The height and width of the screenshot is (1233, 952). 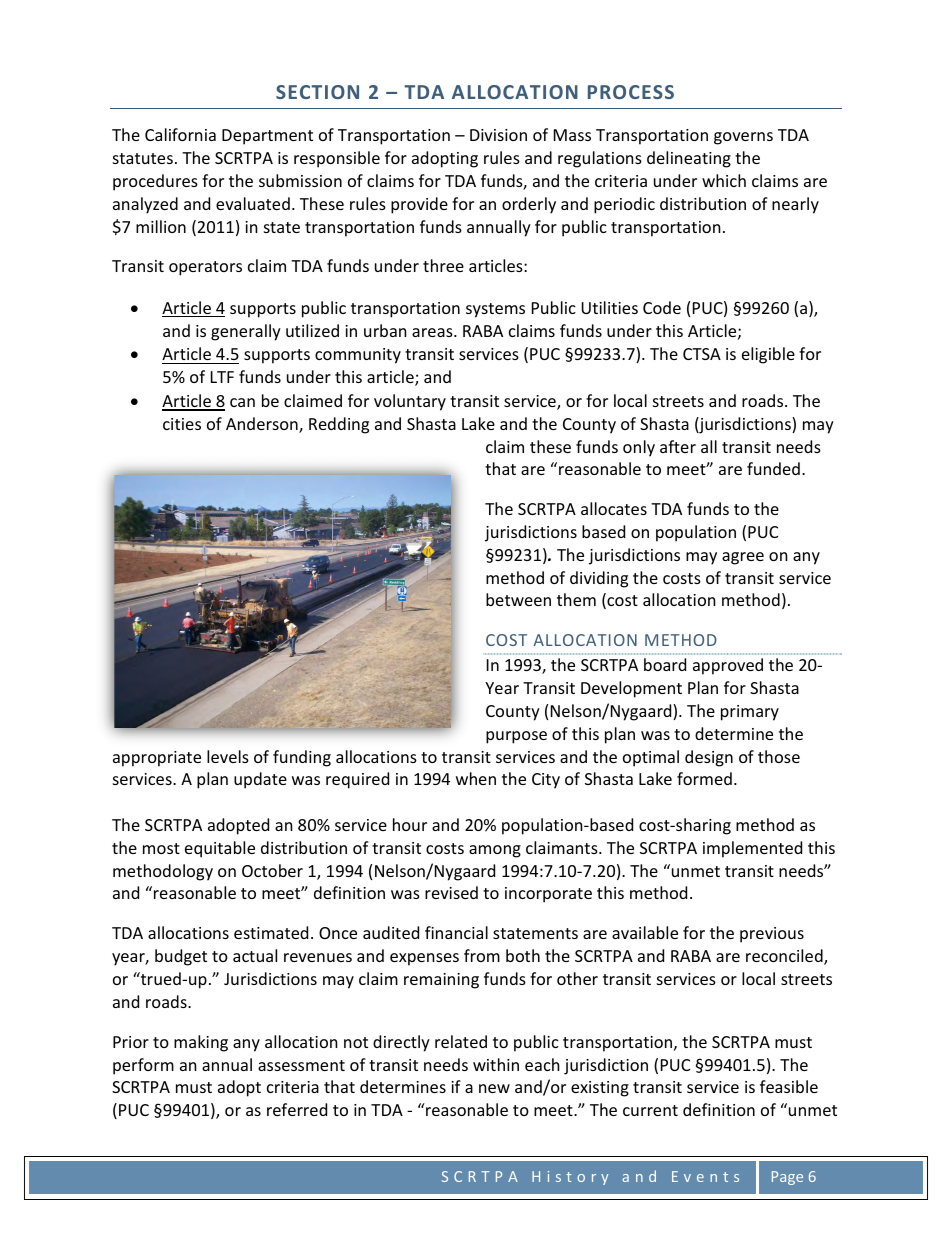 I want to click on levels, so click(x=228, y=756).
